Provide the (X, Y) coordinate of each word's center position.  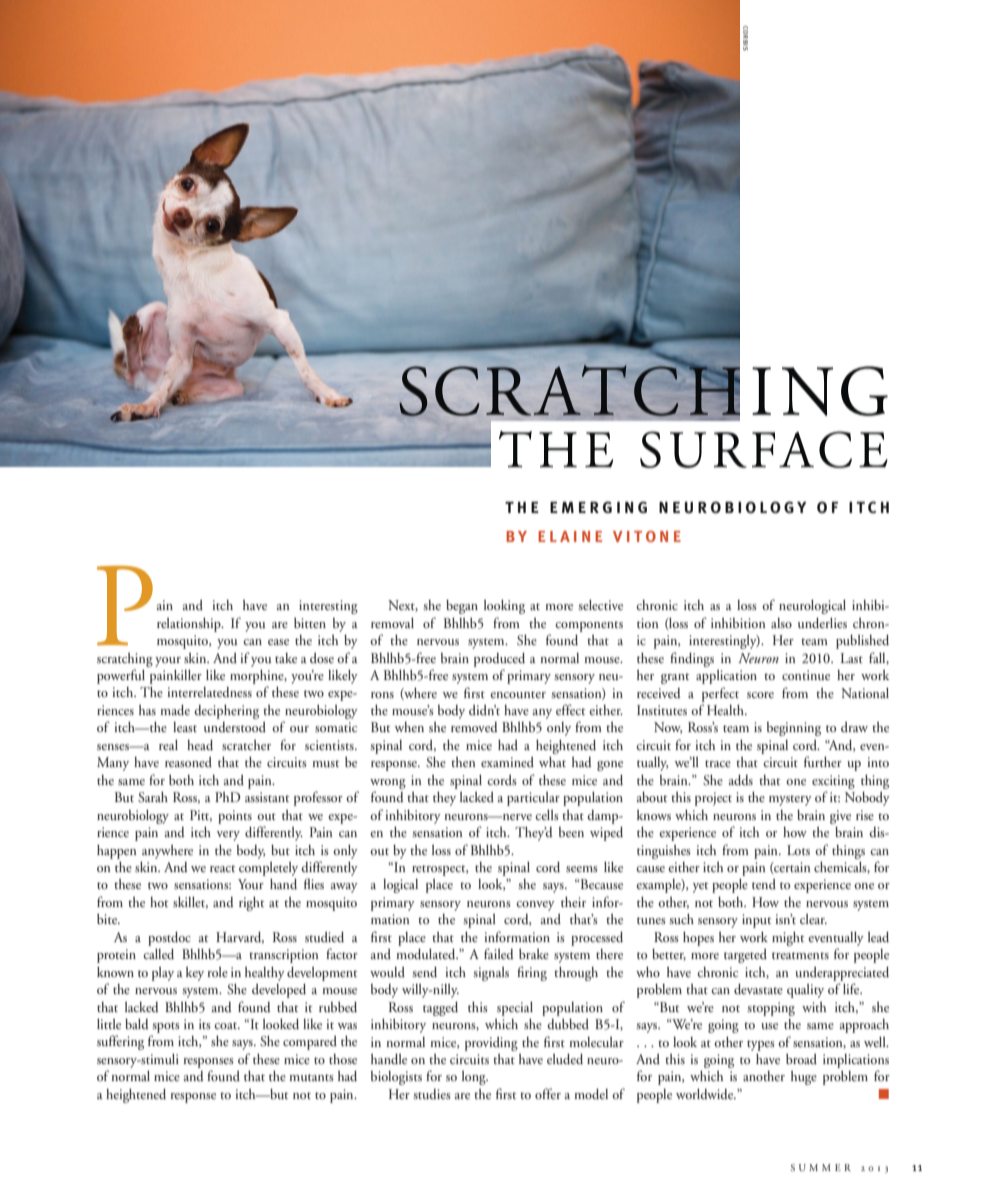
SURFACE (764, 449)
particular (533, 799)
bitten (310, 623)
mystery (790, 800)
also (781, 623)
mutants (311, 1077)
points (235, 817)
